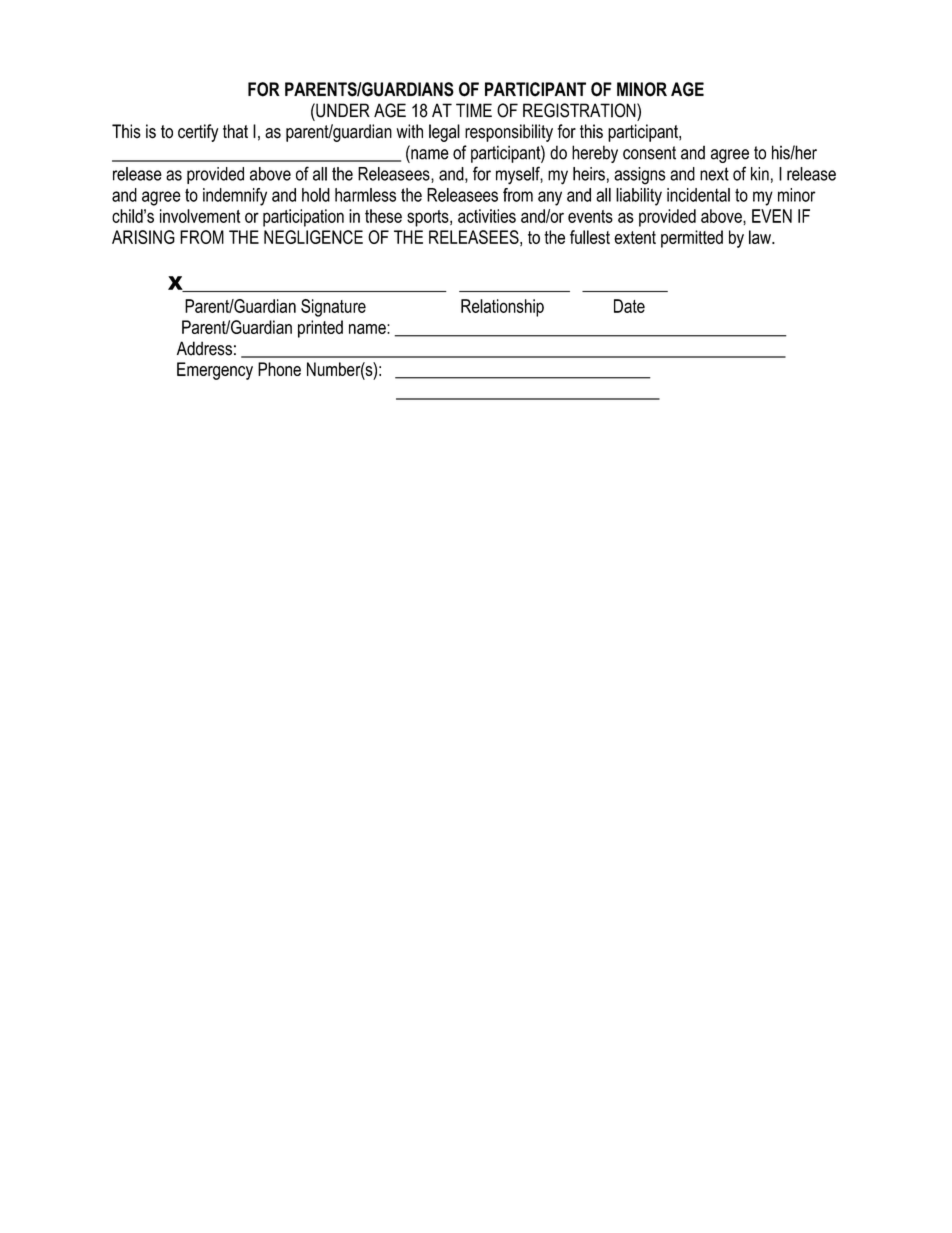  Describe the element at coordinates (235, 197) in the screenshot. I see `indemnify` at that location.
